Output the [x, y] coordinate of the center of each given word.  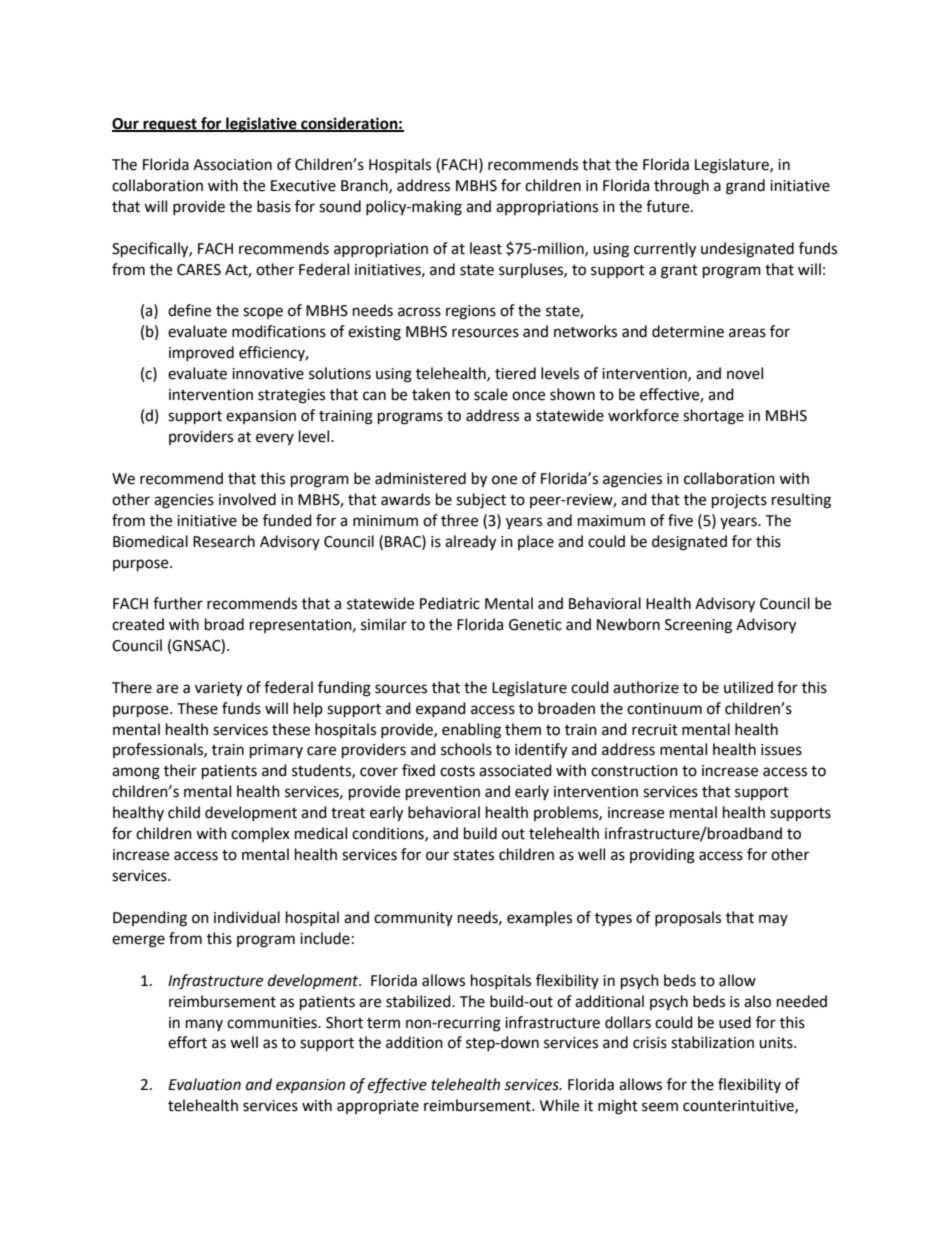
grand [745, 187]
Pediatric [450, 603]
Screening [698, 626]
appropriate [378, 1107]
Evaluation [204, 1084]
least [486, 248]
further [178, 603]
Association [232, 165]
